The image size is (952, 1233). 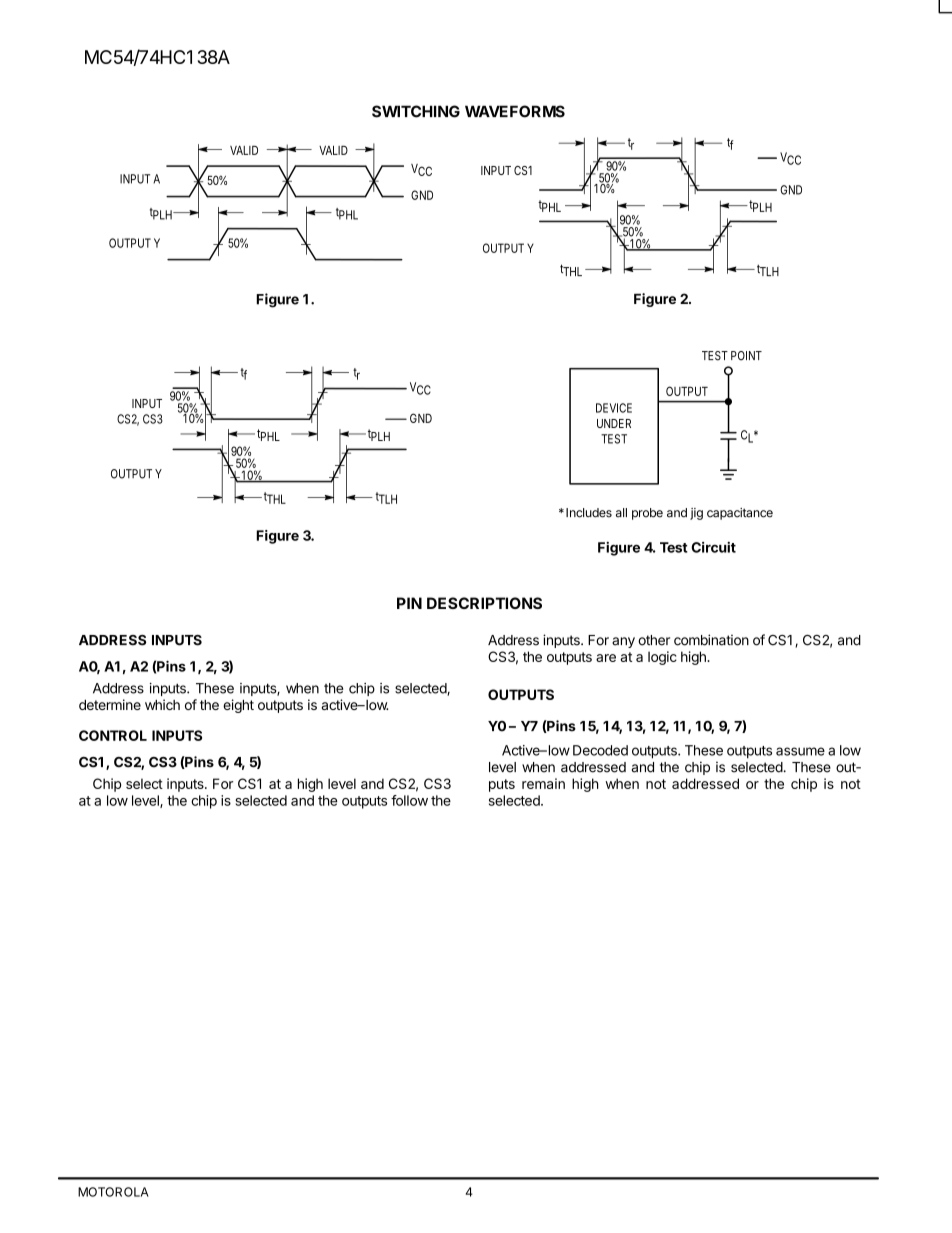 I want to click on MOTOROLA, so click(x=113, y=1192).
